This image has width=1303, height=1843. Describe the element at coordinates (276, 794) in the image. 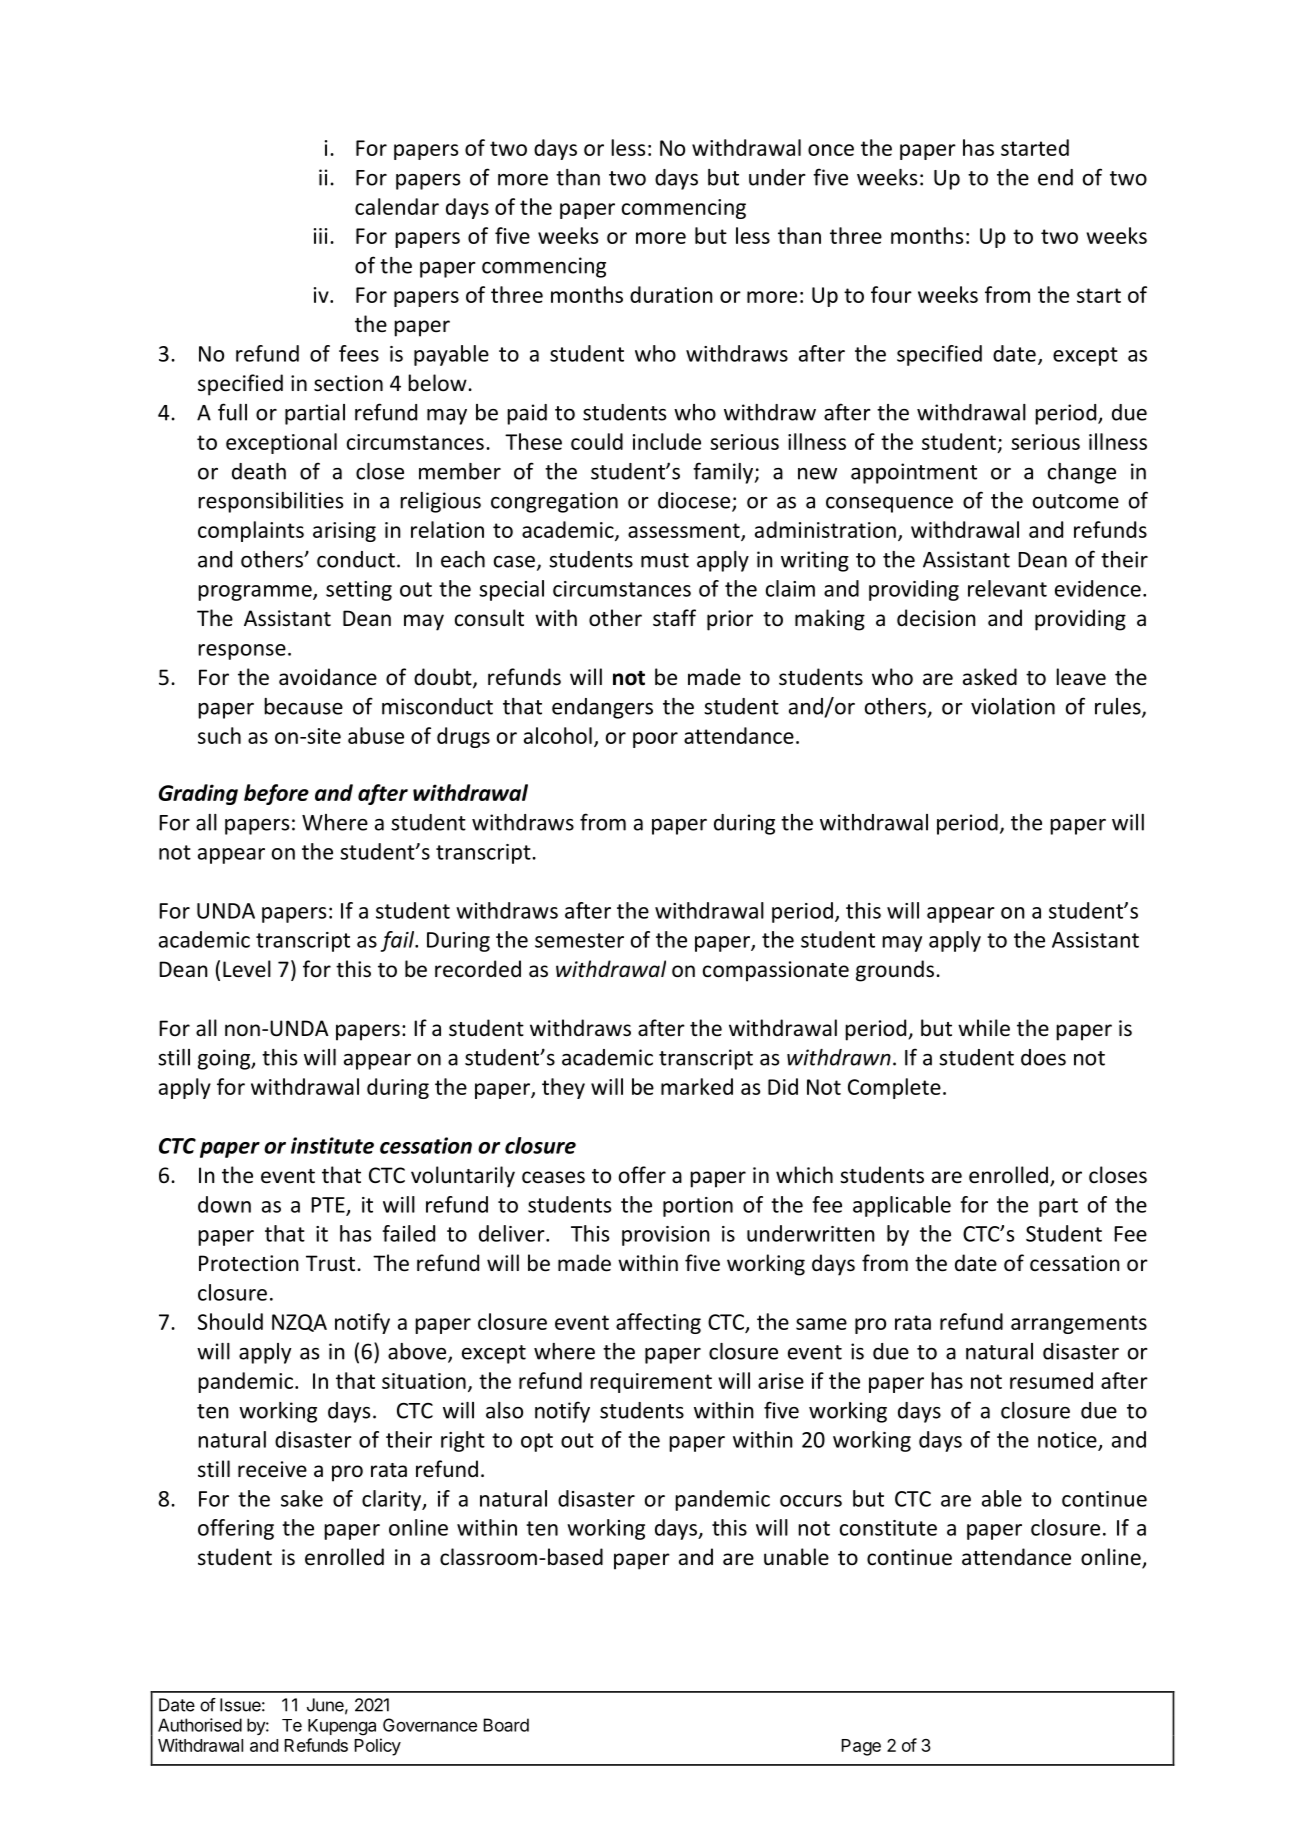

I see `before` at that location.
